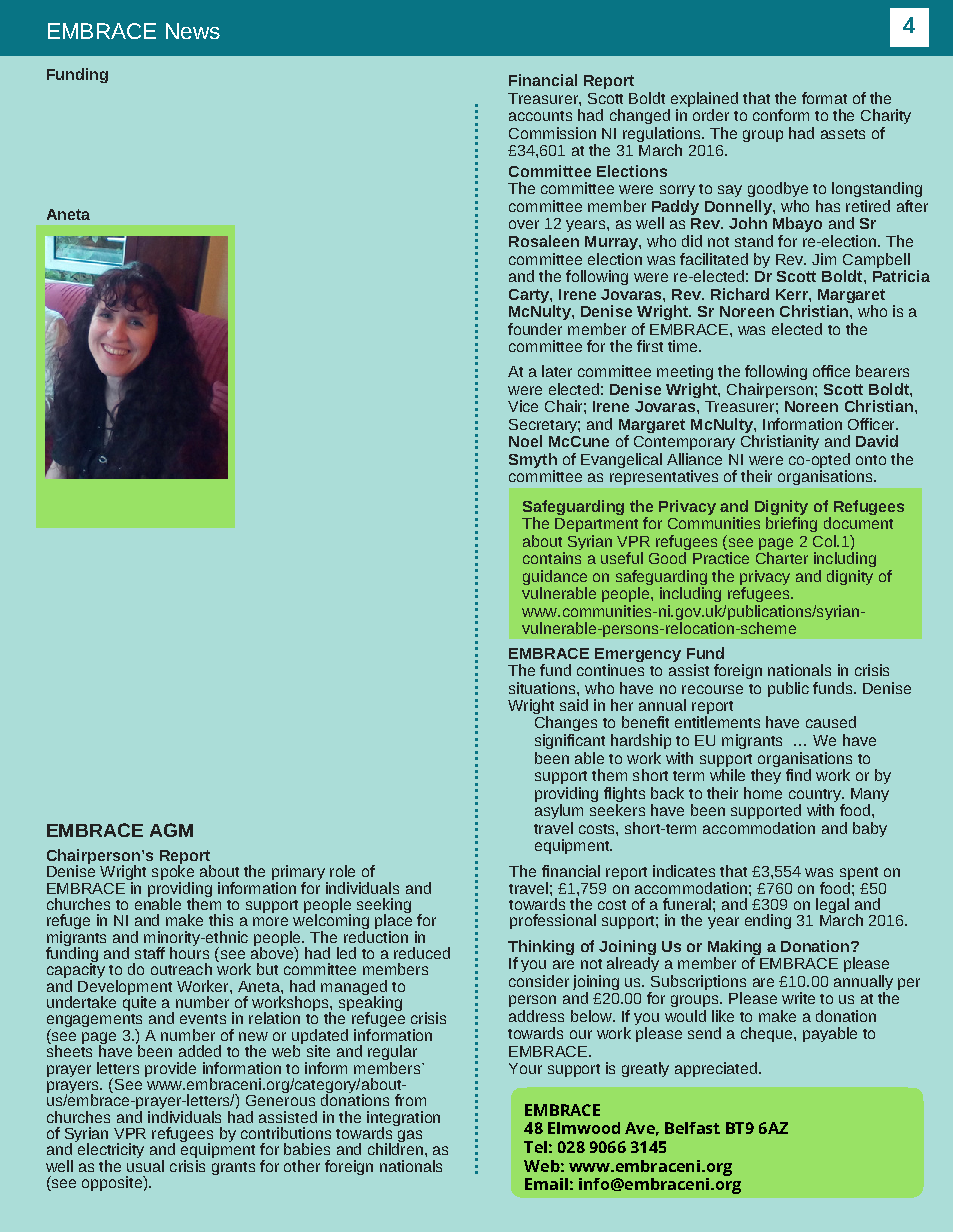 The height and width of the page is (1232, 953). What do you see at coordinates (171, 830) in the page?
I see `AGM` at bounding box center [171, 830].
